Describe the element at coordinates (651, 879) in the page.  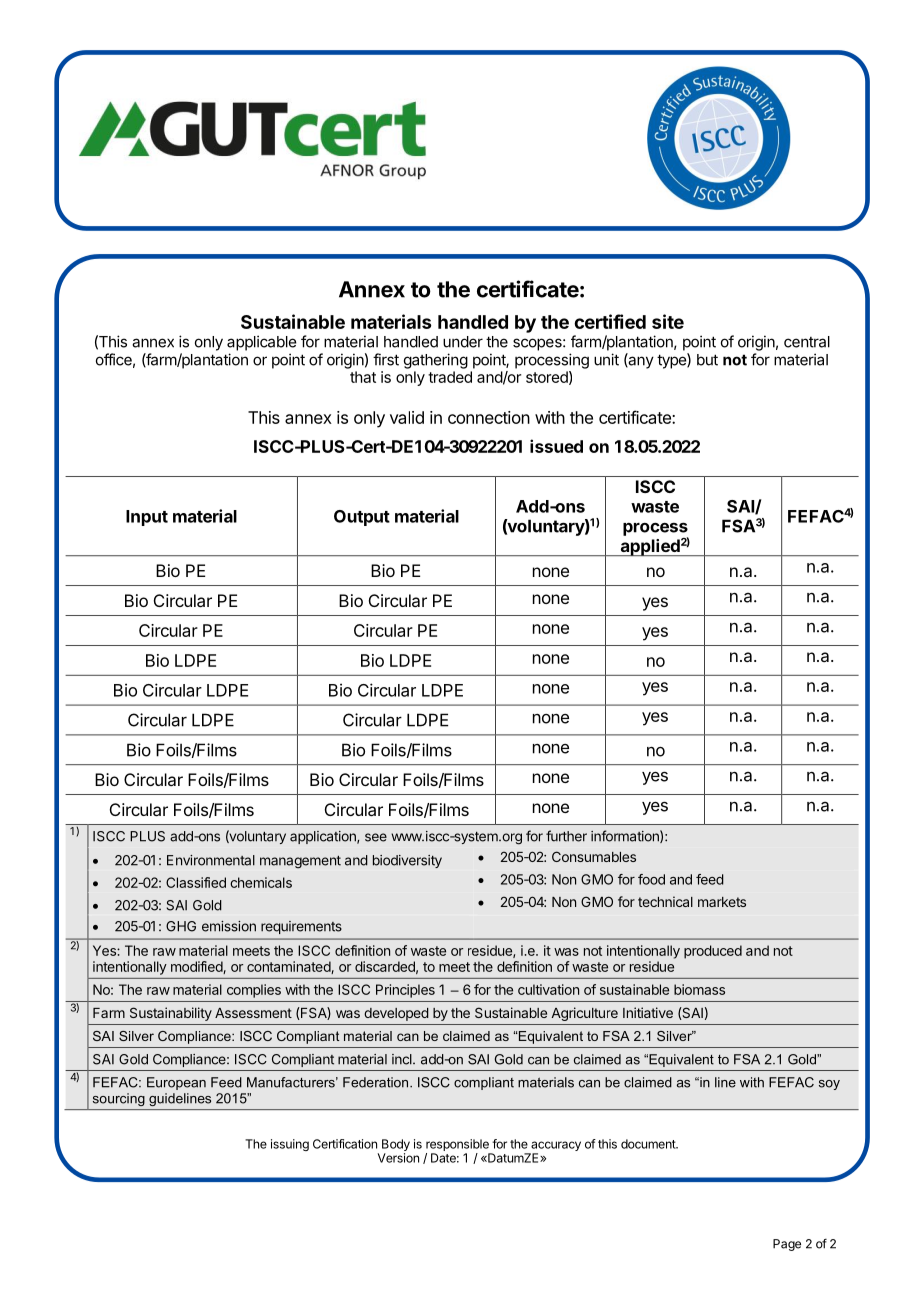
I see `food` at that location.
